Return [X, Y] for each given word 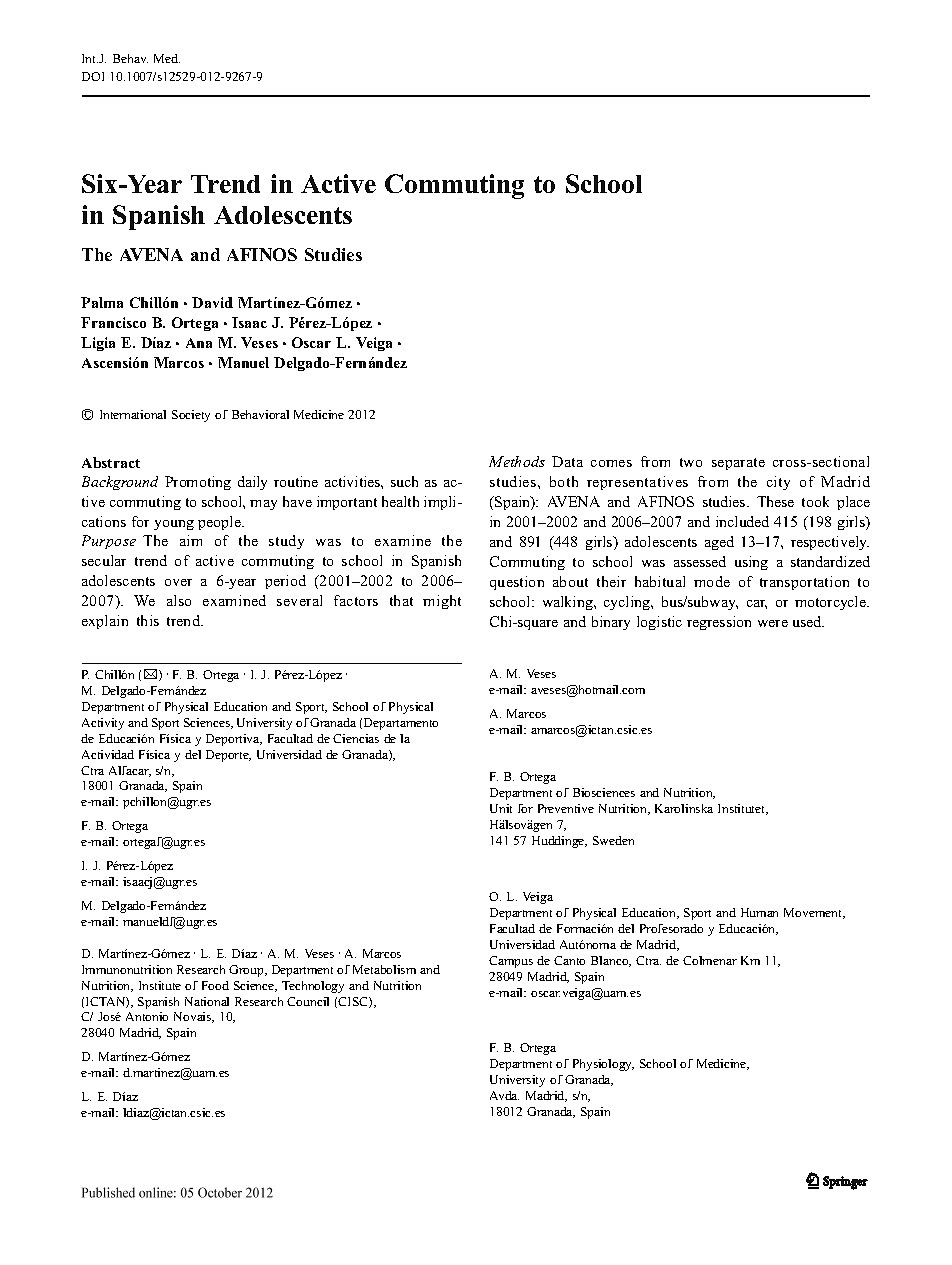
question [517, 583]
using [751, 563]
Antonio [147, 1016]
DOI [93, 76]
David [212, 302]
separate [738, 464]
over [178, 582]
